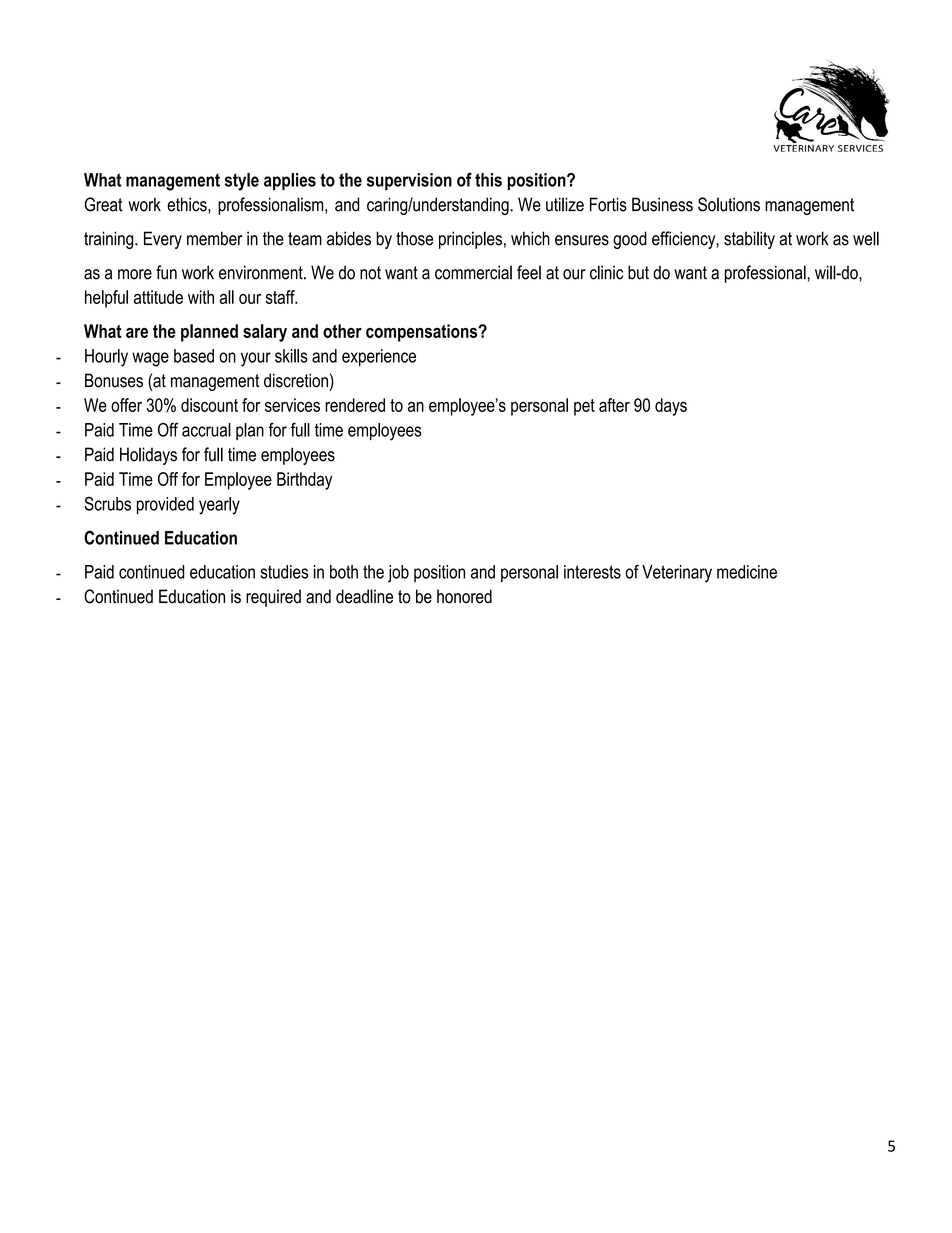 Image resolution: width=952 pixels, height=1233 pixels. Describe the element at coordinates (614, 405) in the image. I see `after` at that location.
